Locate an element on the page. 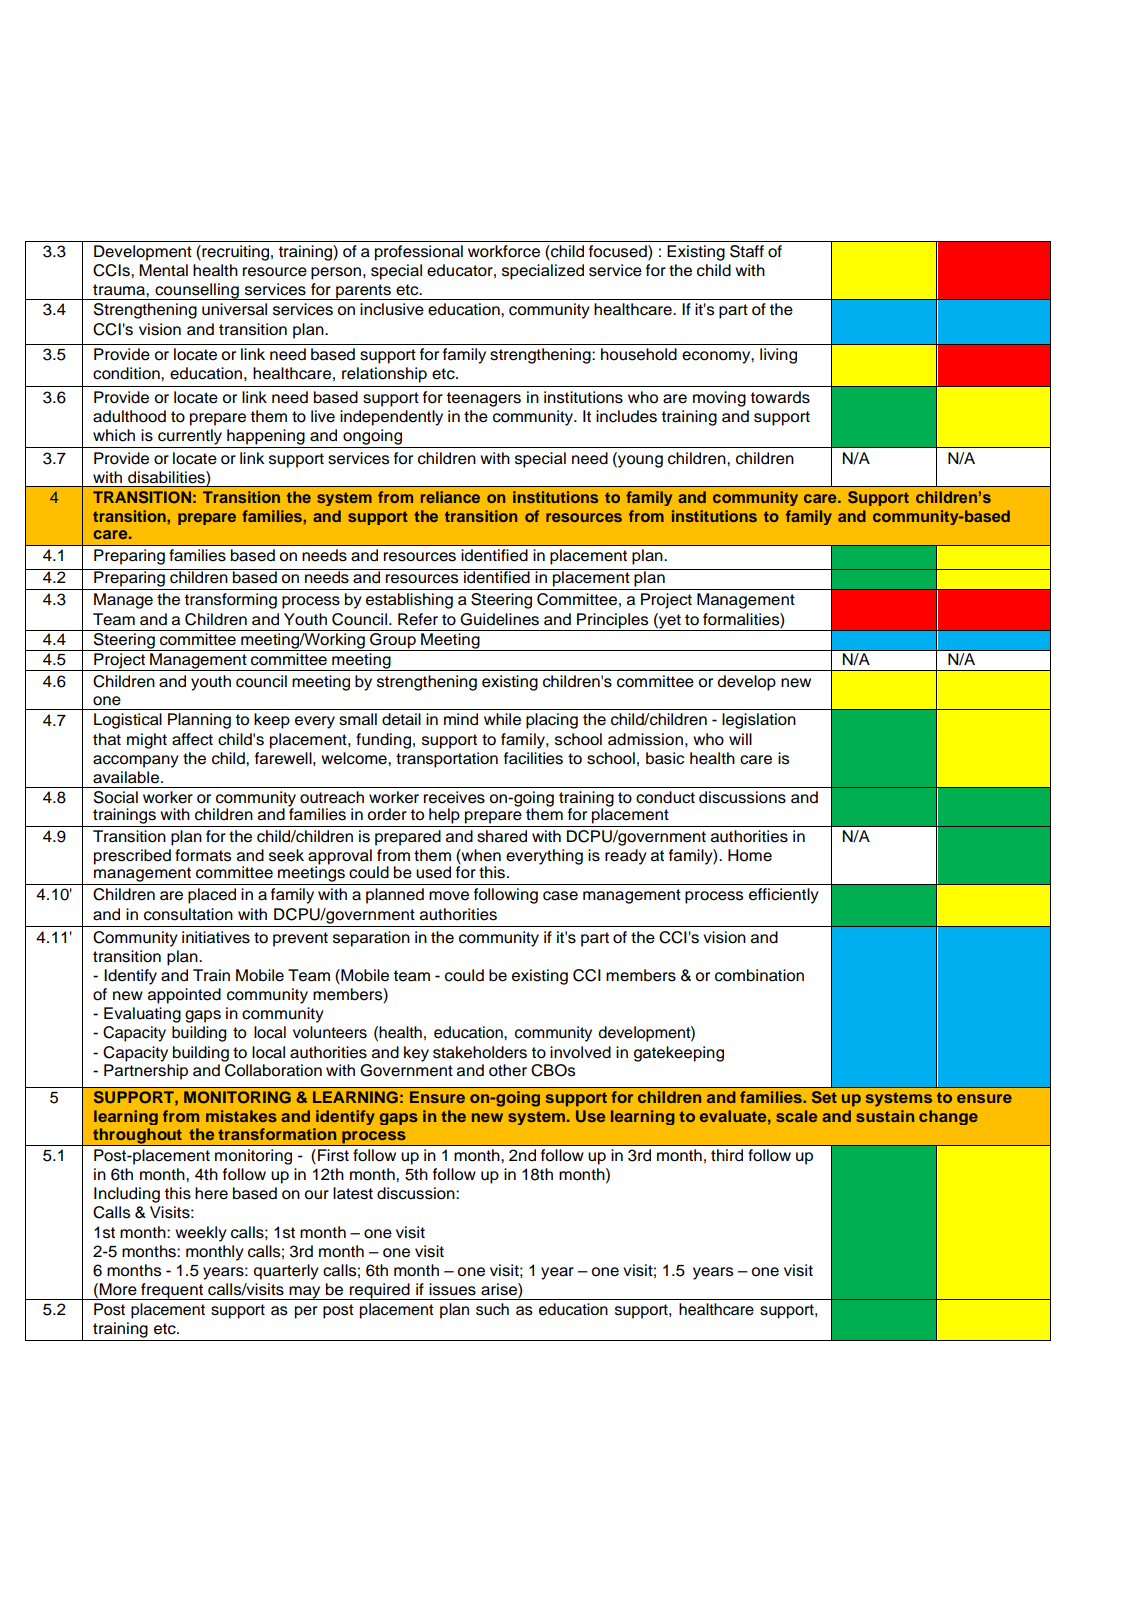  workforce is located at coordinates (504, 251).
